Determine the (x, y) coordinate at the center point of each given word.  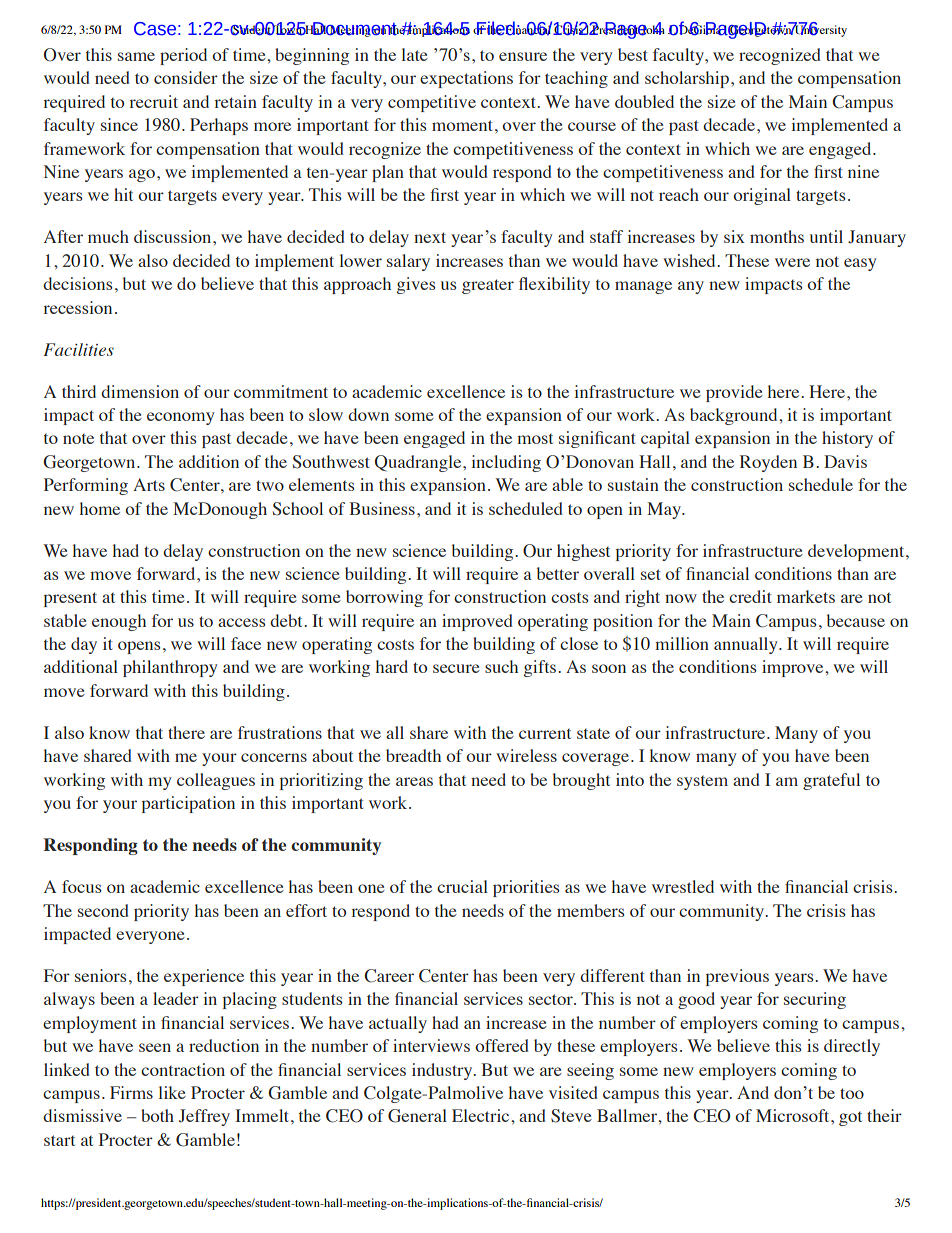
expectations (466, 79)
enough (119, 622)
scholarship (687, 79)
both (157, 1115)
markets (806, 596)
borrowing (384, 598)
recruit (154, 101)
